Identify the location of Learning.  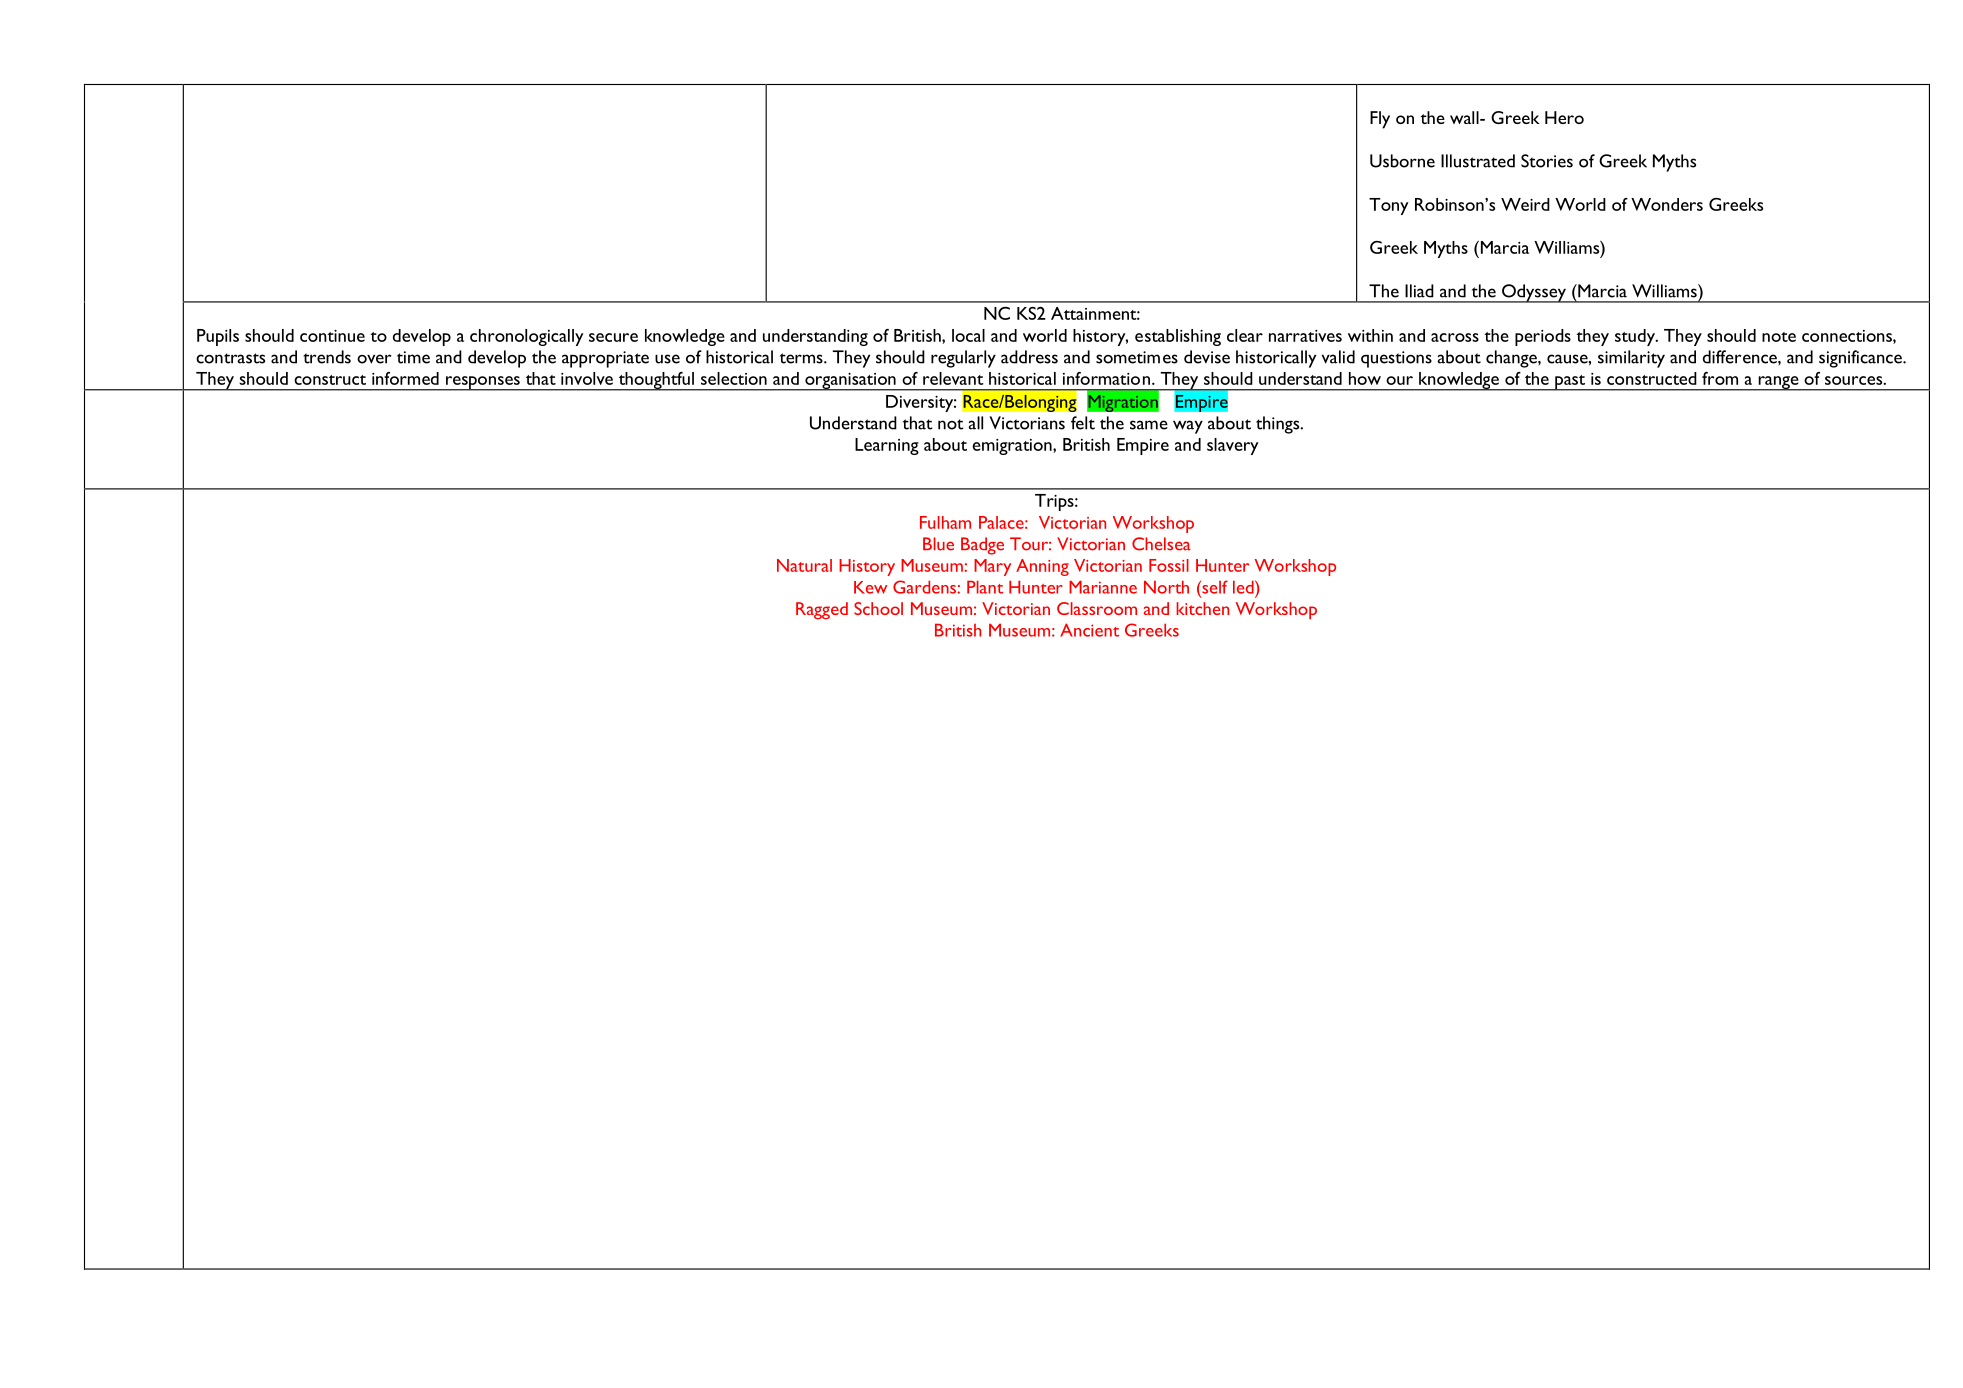
(887, 446).
